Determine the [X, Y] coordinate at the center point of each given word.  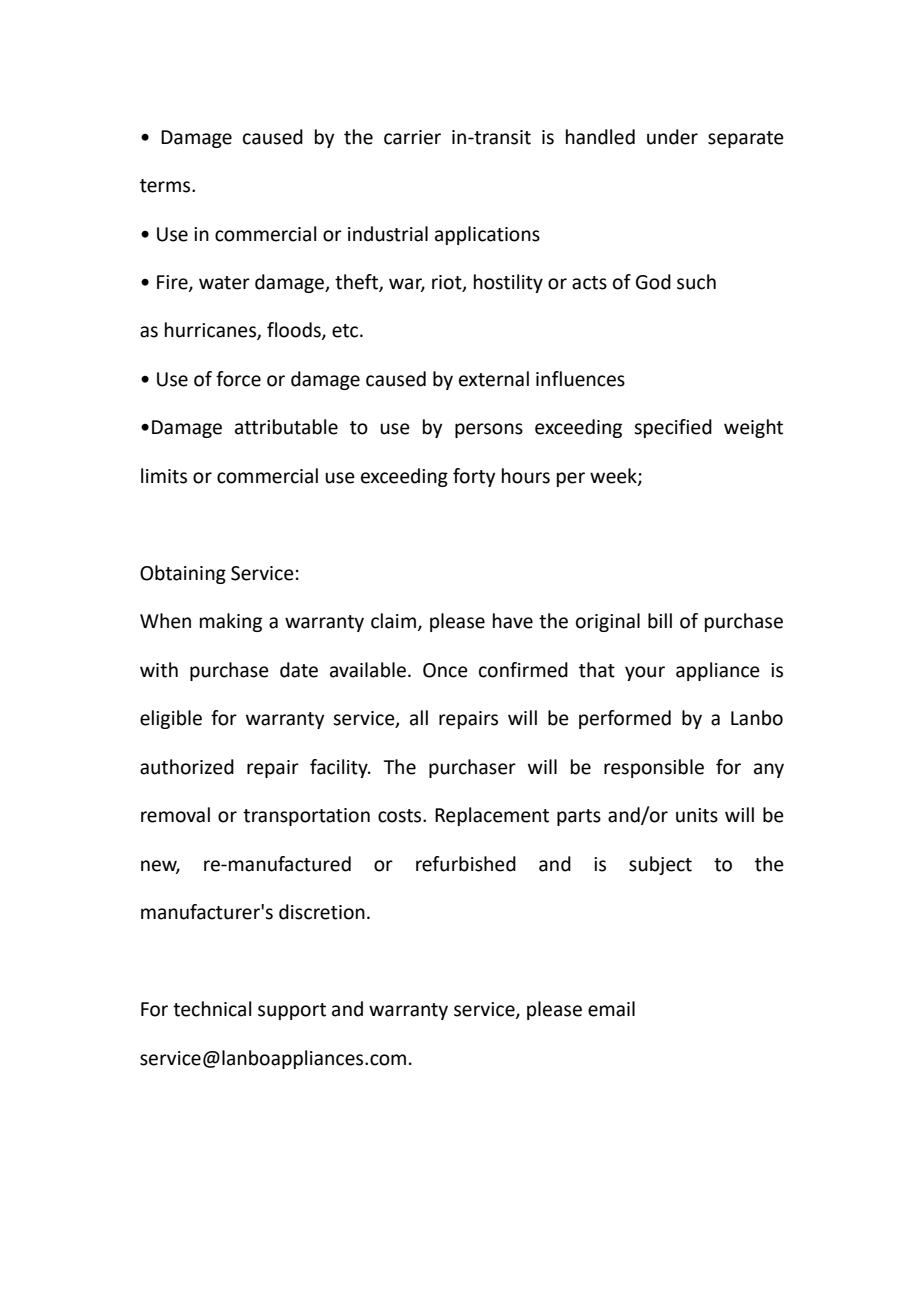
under [672, 137]
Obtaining [183, 574]
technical [212, 1009]
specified [673, 428]
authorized [187, 767]
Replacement [492, 816]
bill [660, 621]
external [494, 379]
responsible [654, 768]
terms [166, 186]
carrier [412, 137]
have [513, 621]
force [238, 379]
